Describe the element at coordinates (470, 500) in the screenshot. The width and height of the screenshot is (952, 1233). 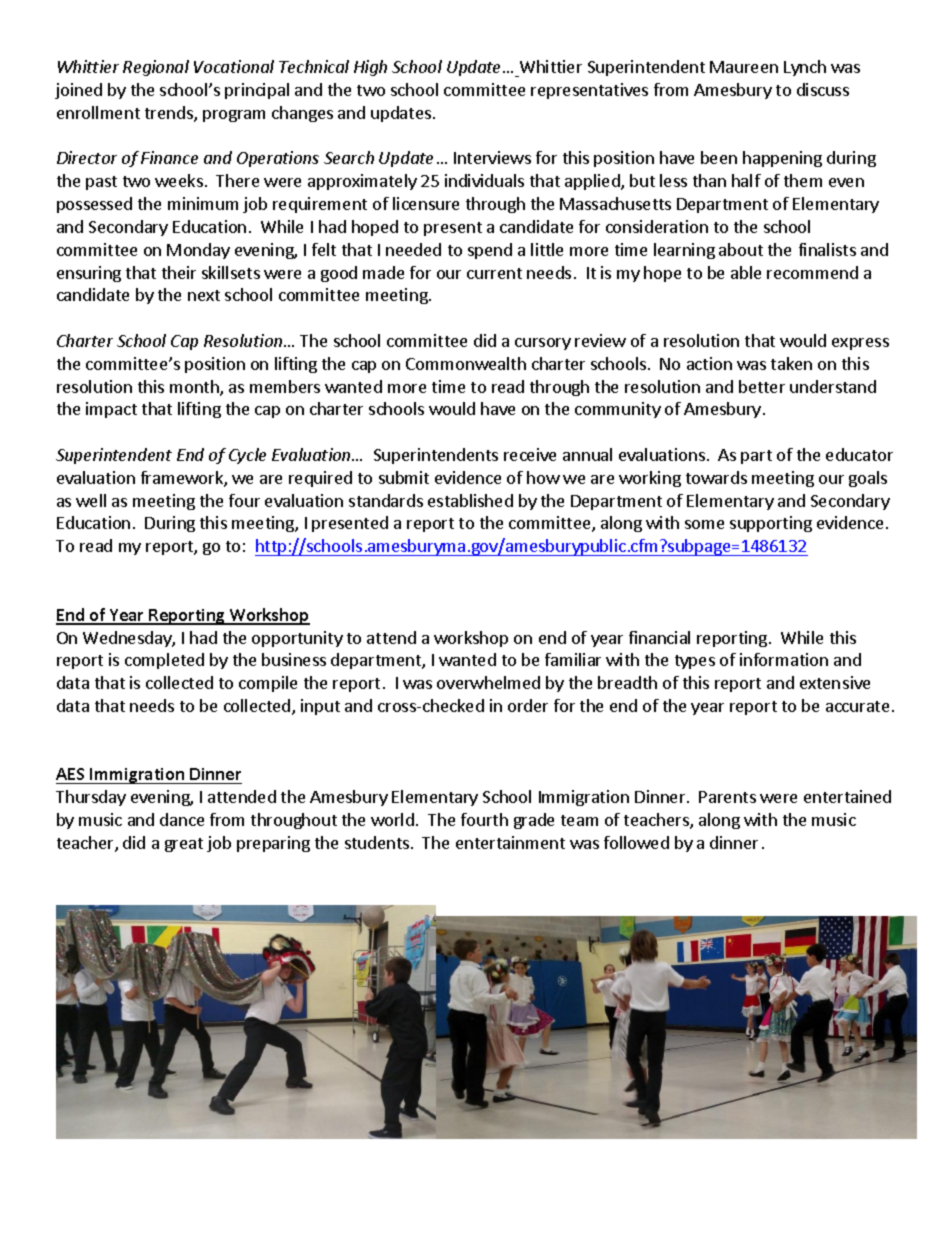
I see `established` at that location.
